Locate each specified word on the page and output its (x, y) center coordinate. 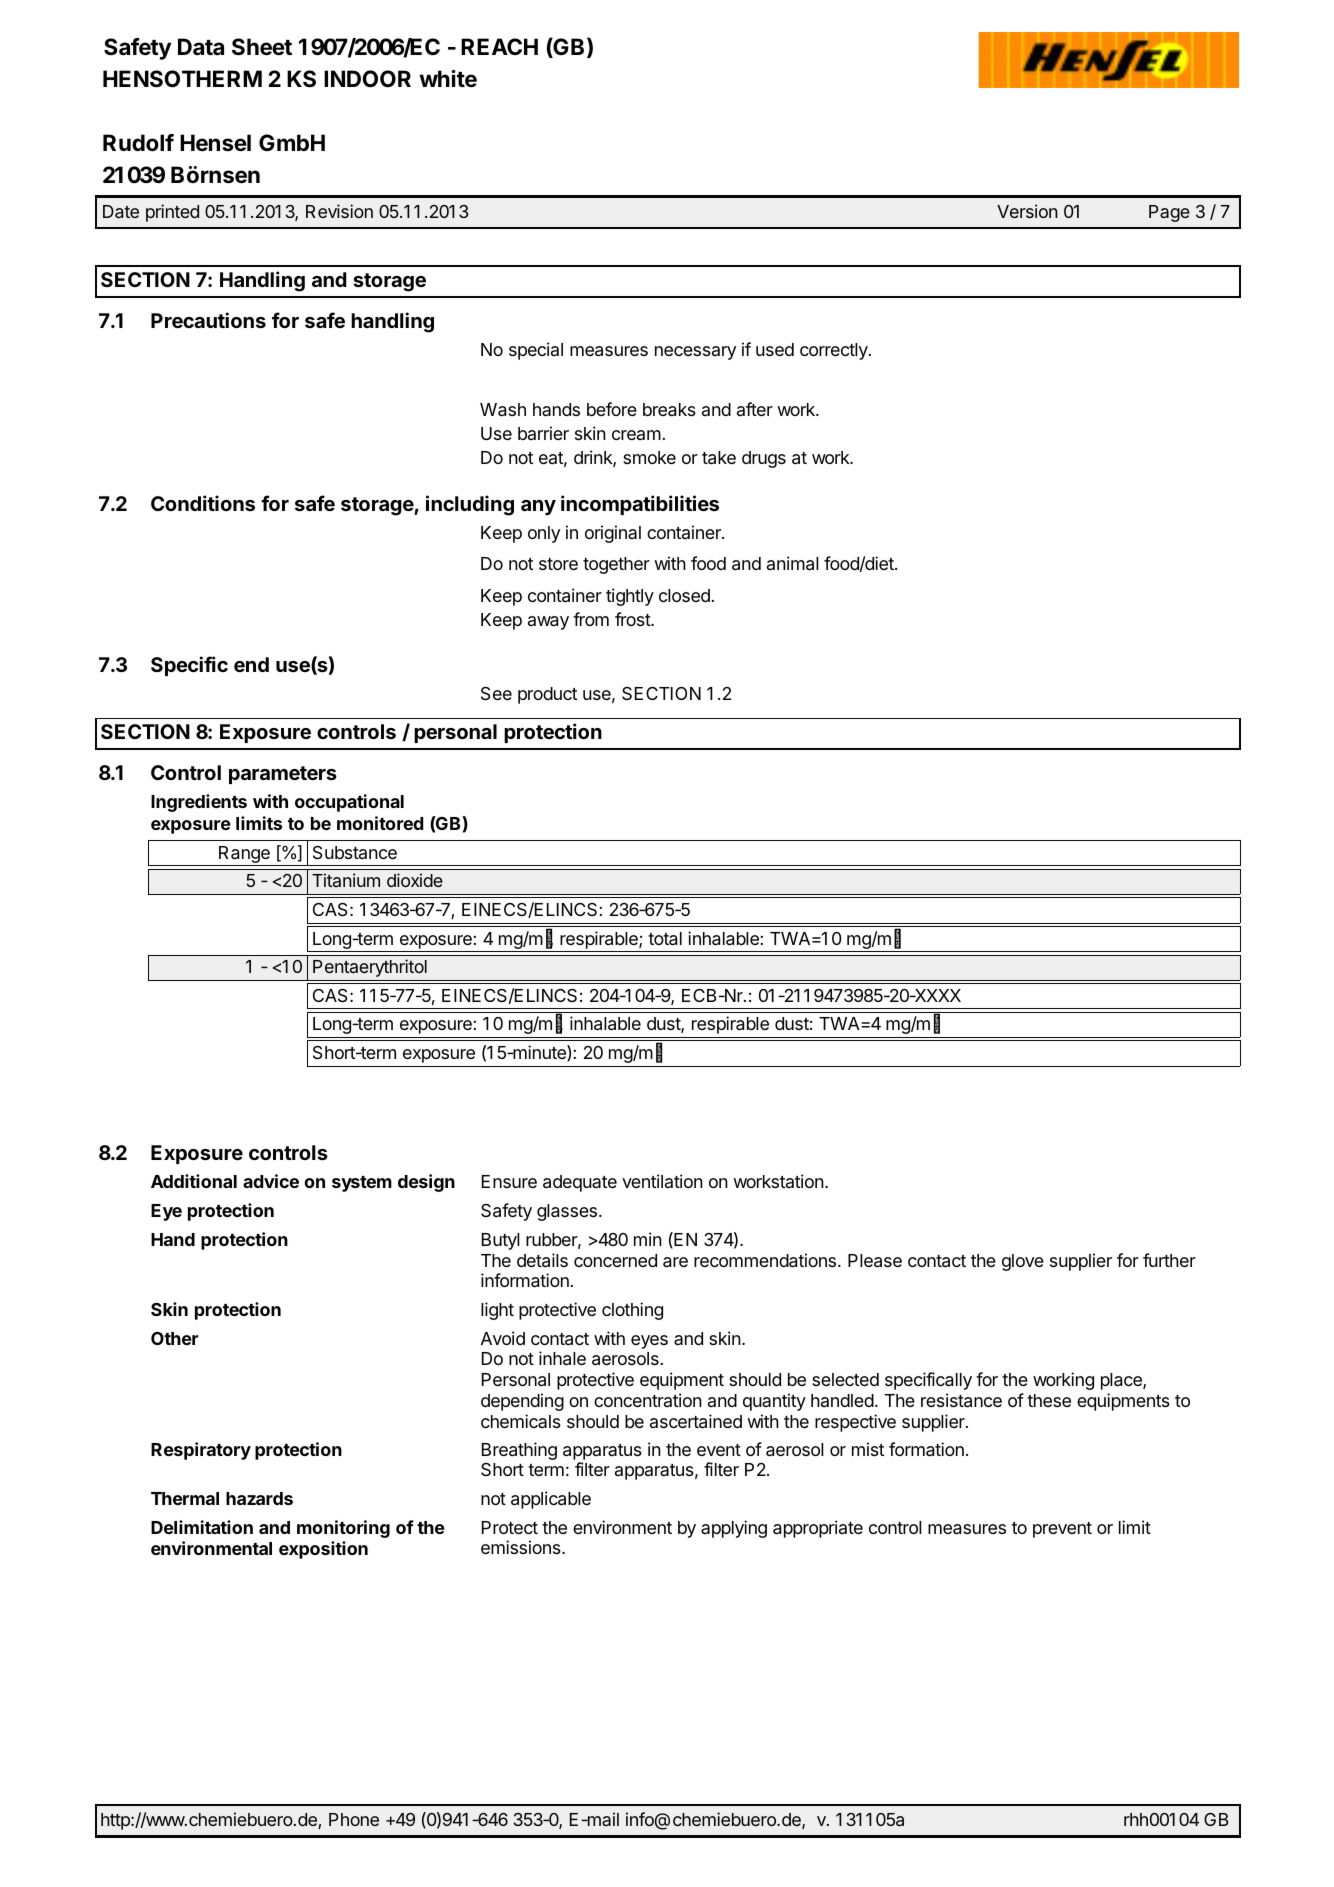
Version (1027, 211)
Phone (354, 1819)
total (665, 939)
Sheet (262, 47)
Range (244, 856)
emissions (522, 1547)
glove (1023, 1262)
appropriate (818, 1529)
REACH (499, 46)
